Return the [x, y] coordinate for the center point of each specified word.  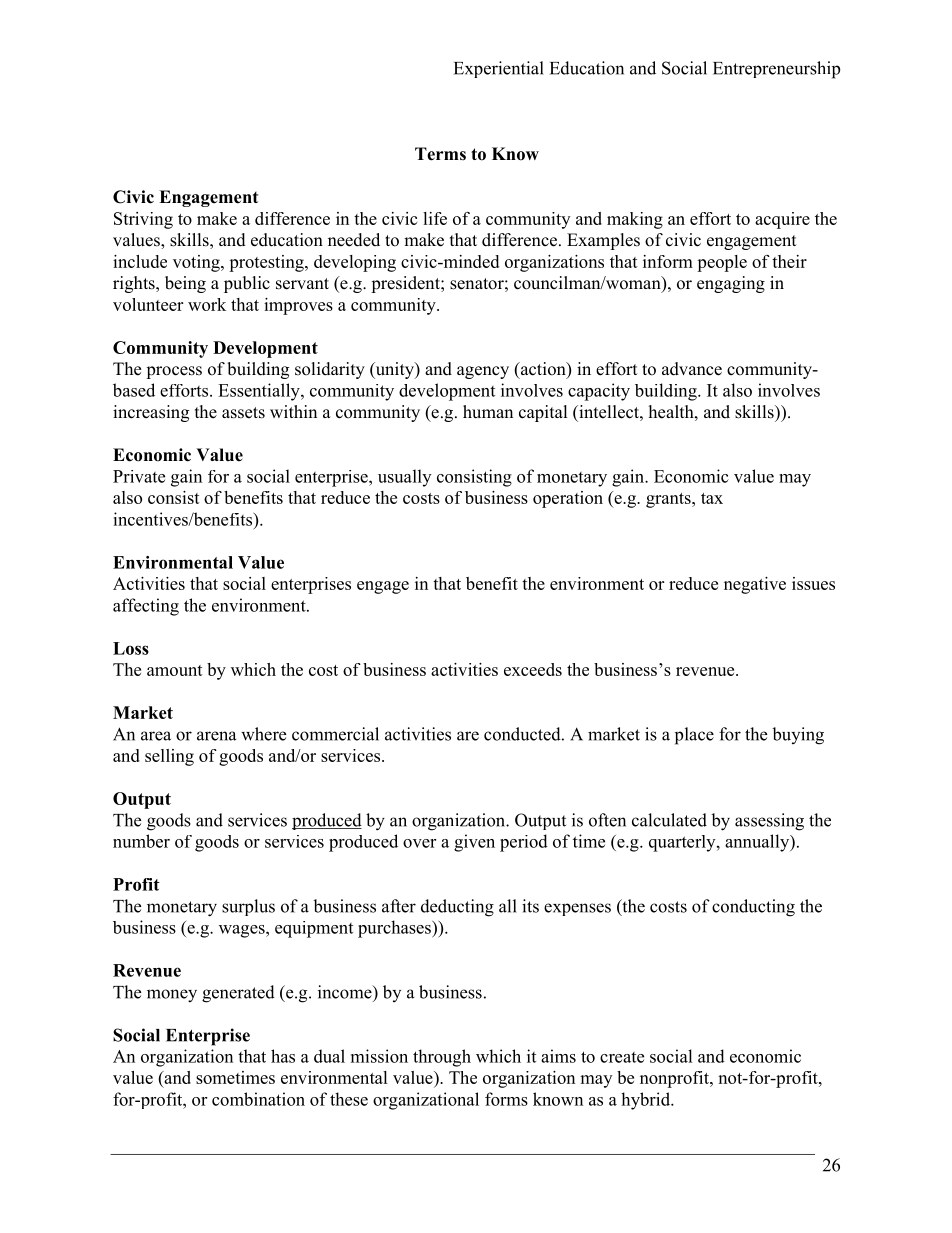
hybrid [647, 1101]
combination [258, 1099]
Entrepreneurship [776, 70]
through [442, 1058]
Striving [143, 220]
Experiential [499, 69]
